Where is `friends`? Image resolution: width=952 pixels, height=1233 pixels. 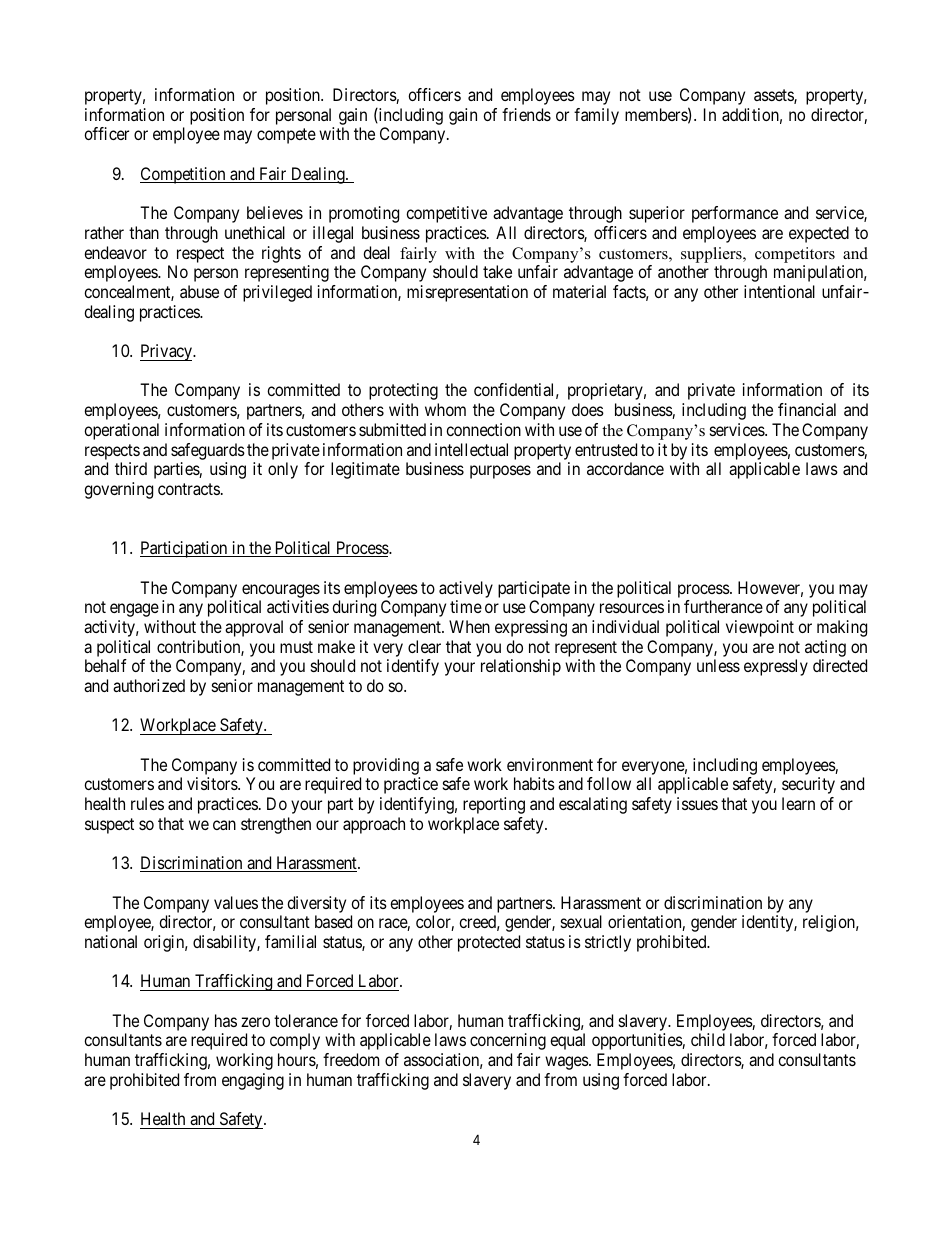
friends is located at coordinates (526, 114).
